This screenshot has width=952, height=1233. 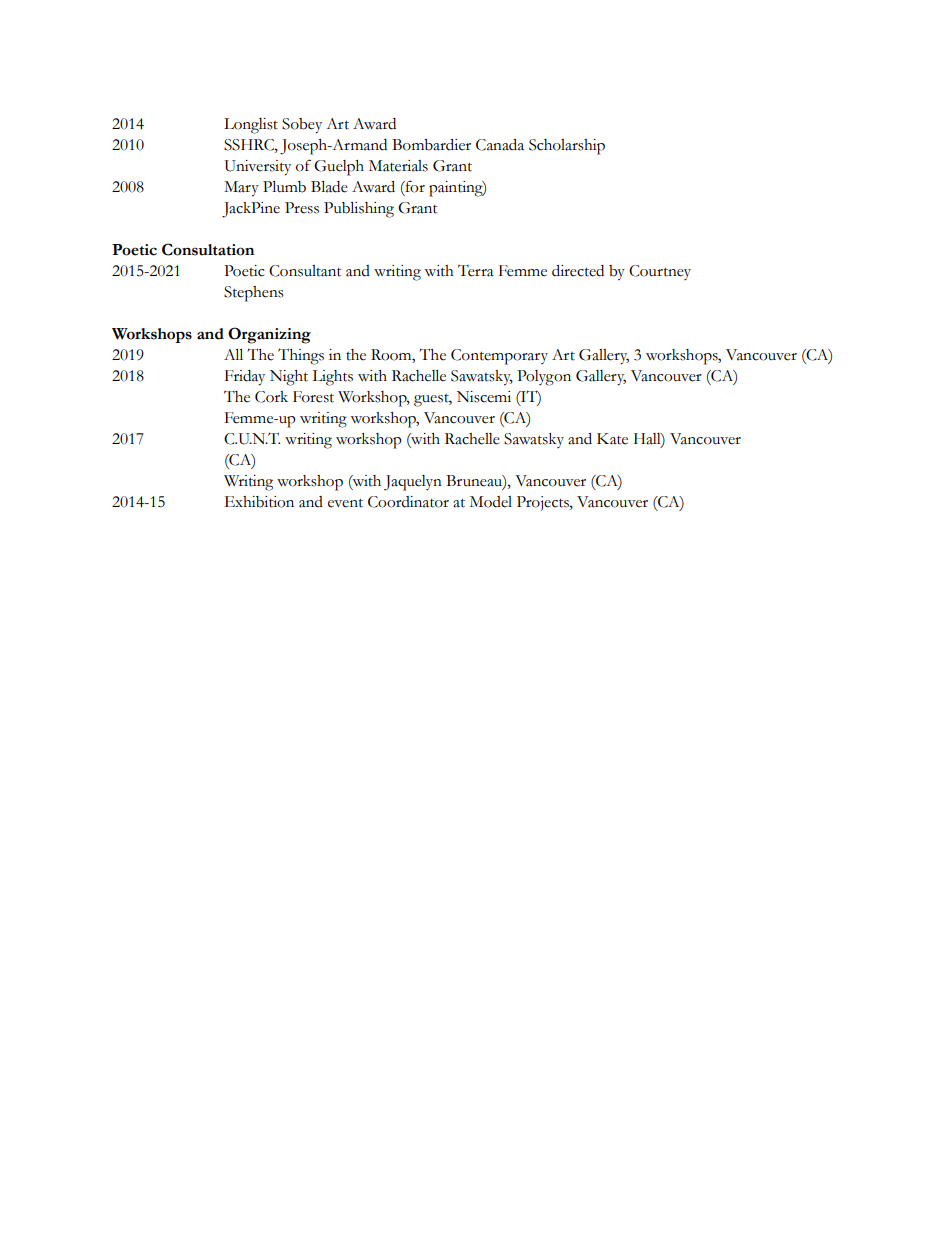 I want to click on Bombardier, so click(x=431, y=145).
